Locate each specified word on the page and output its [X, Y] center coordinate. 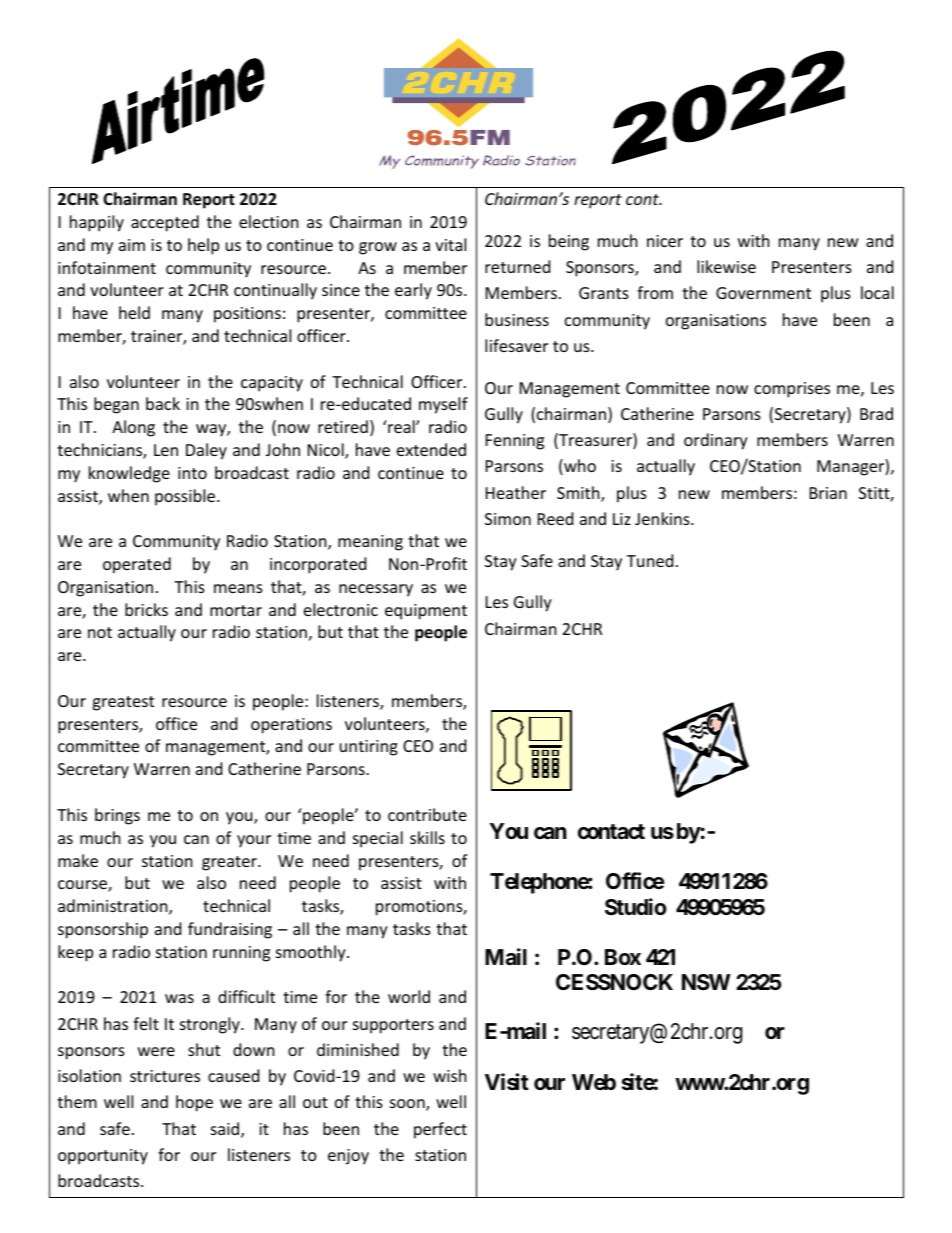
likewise [726, 266]
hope [194, 1103]
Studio [636, 907]
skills [427, 837]
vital [450, 244]
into [192, 473]
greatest [123, 703]
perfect [440, 1130]
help [203, 246]
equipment [426, 612]
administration [114, 907]
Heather [516, 492]
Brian [828, 493]
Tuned [650, 560]
